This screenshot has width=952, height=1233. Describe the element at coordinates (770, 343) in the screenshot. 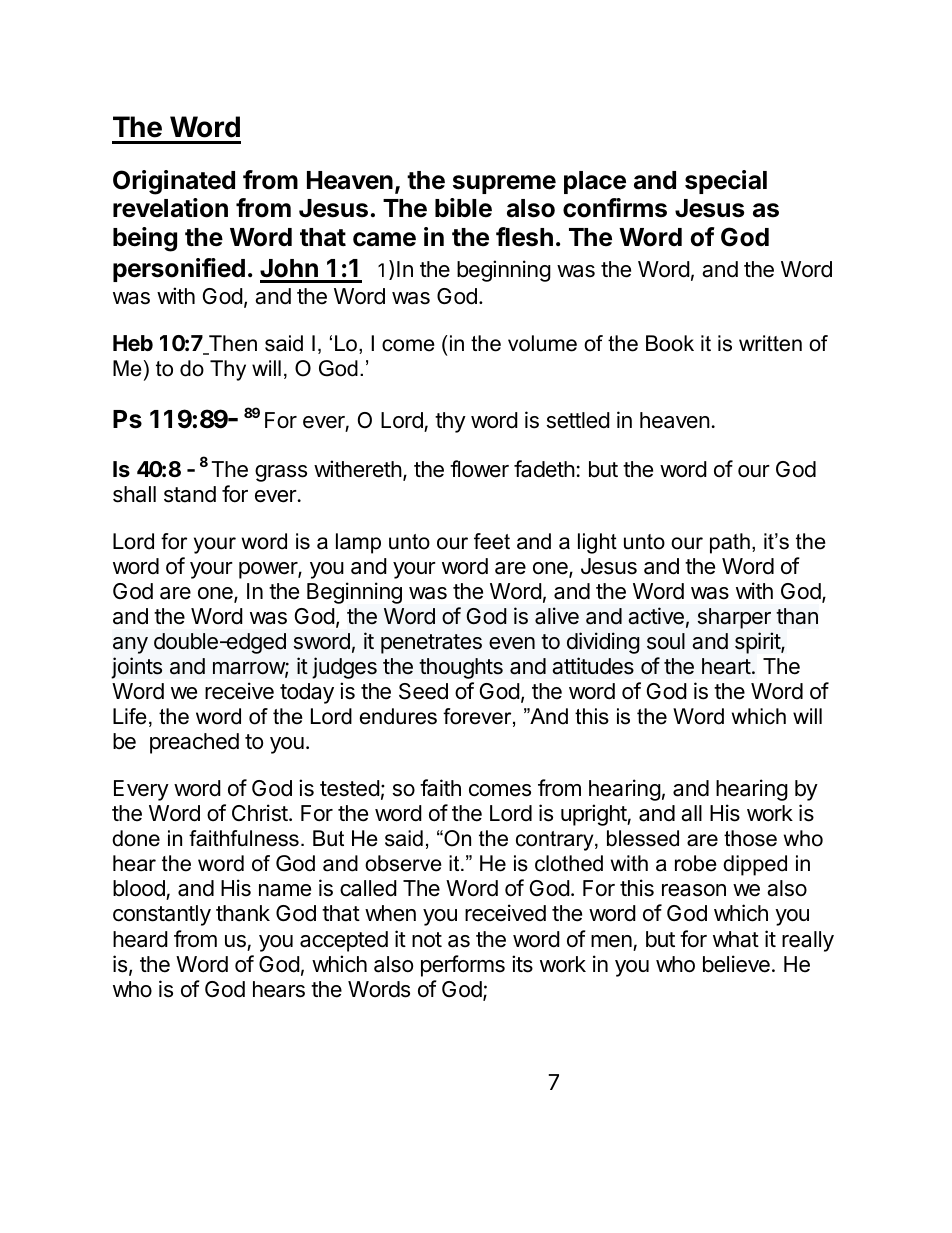

I see `written` at that location.
